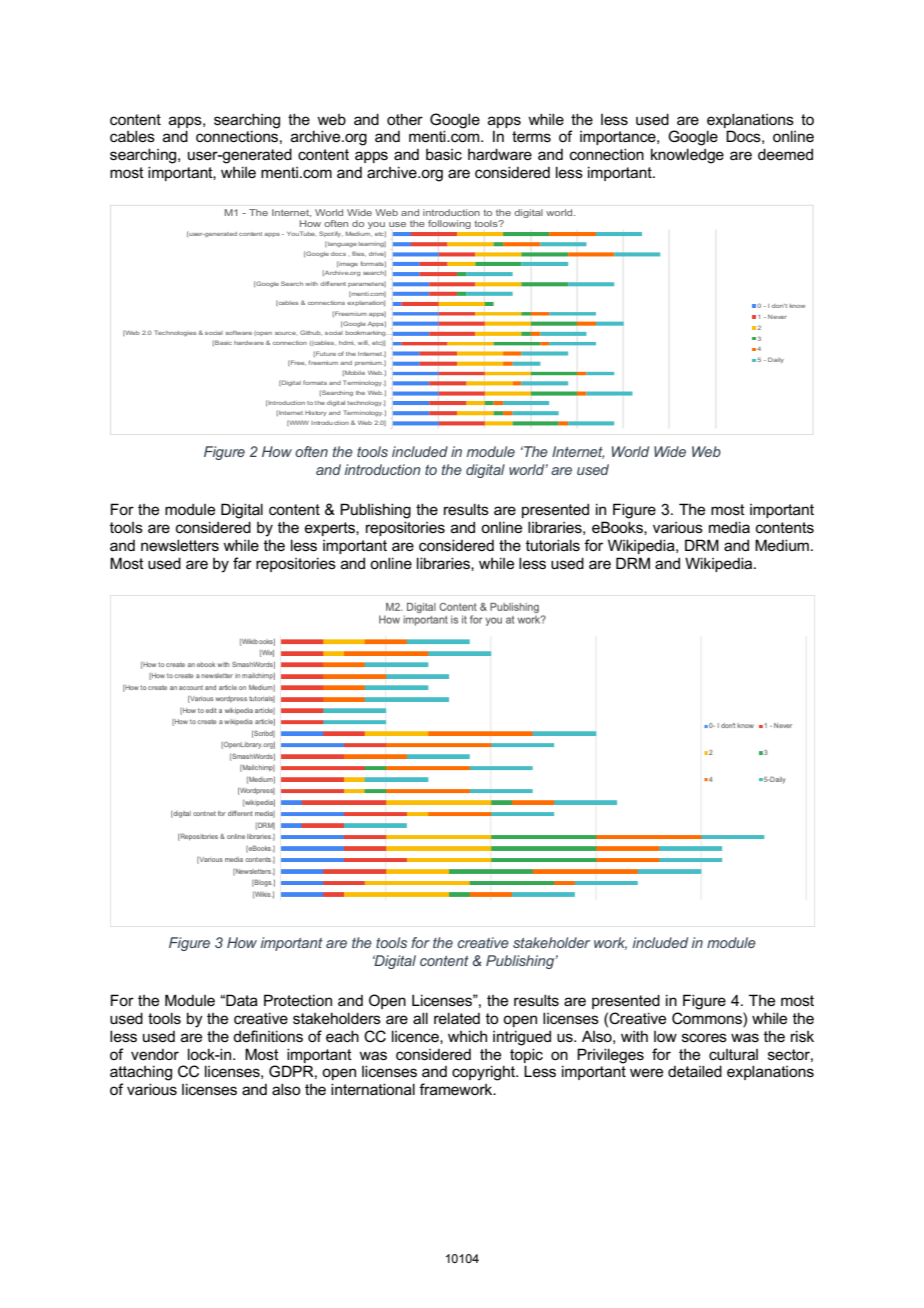 The image size is (924, 1308). I want to click on Spotify, so click(331, 234).
